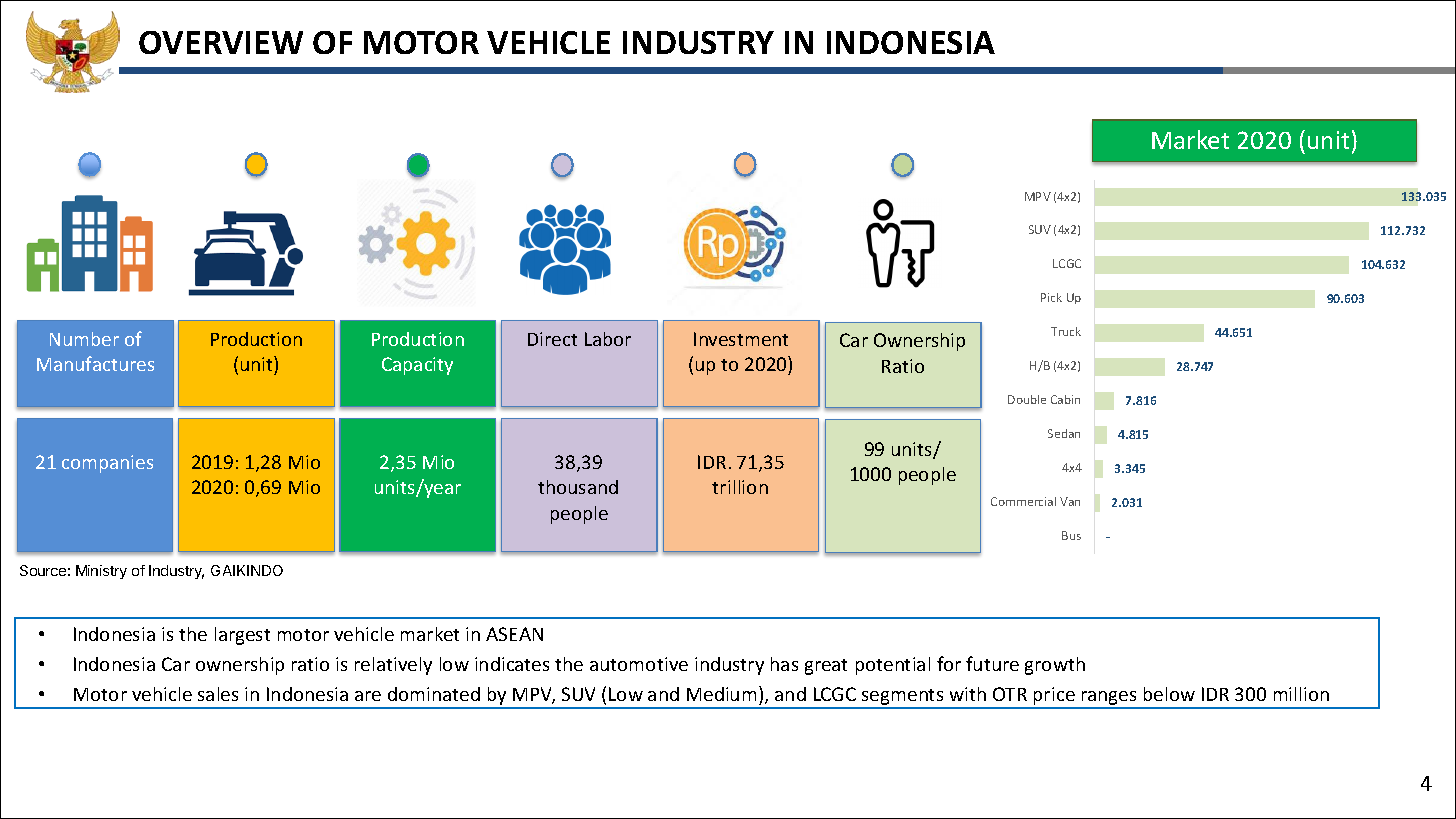 Image resolution: width=1456 pixels, height=819 pixels. What do you see at coordinates (1027, 399) in the document?
I see `Double` at bounding box center [1027, 399].
